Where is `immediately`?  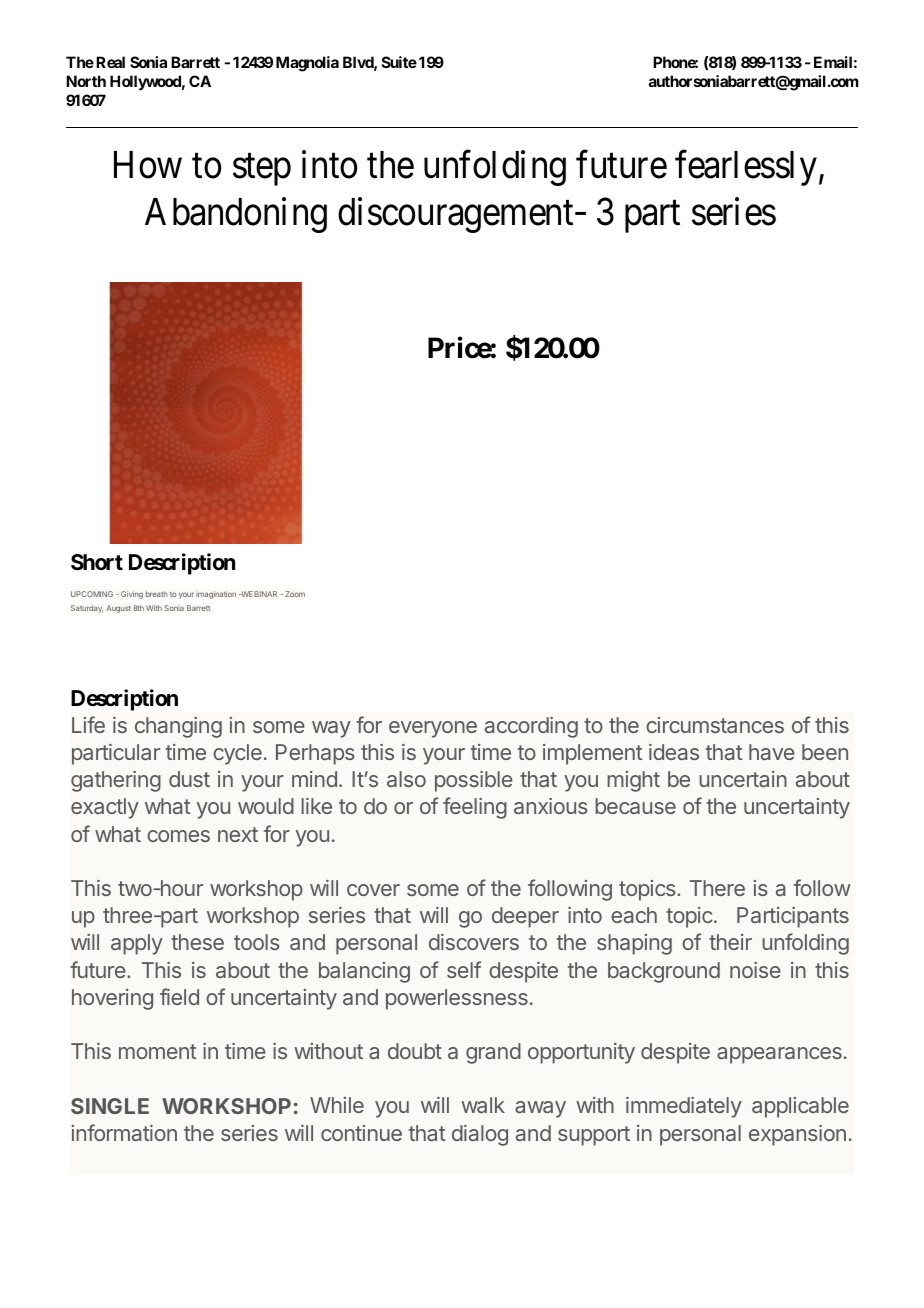
immediately is located at coordinates (684, 1107).
